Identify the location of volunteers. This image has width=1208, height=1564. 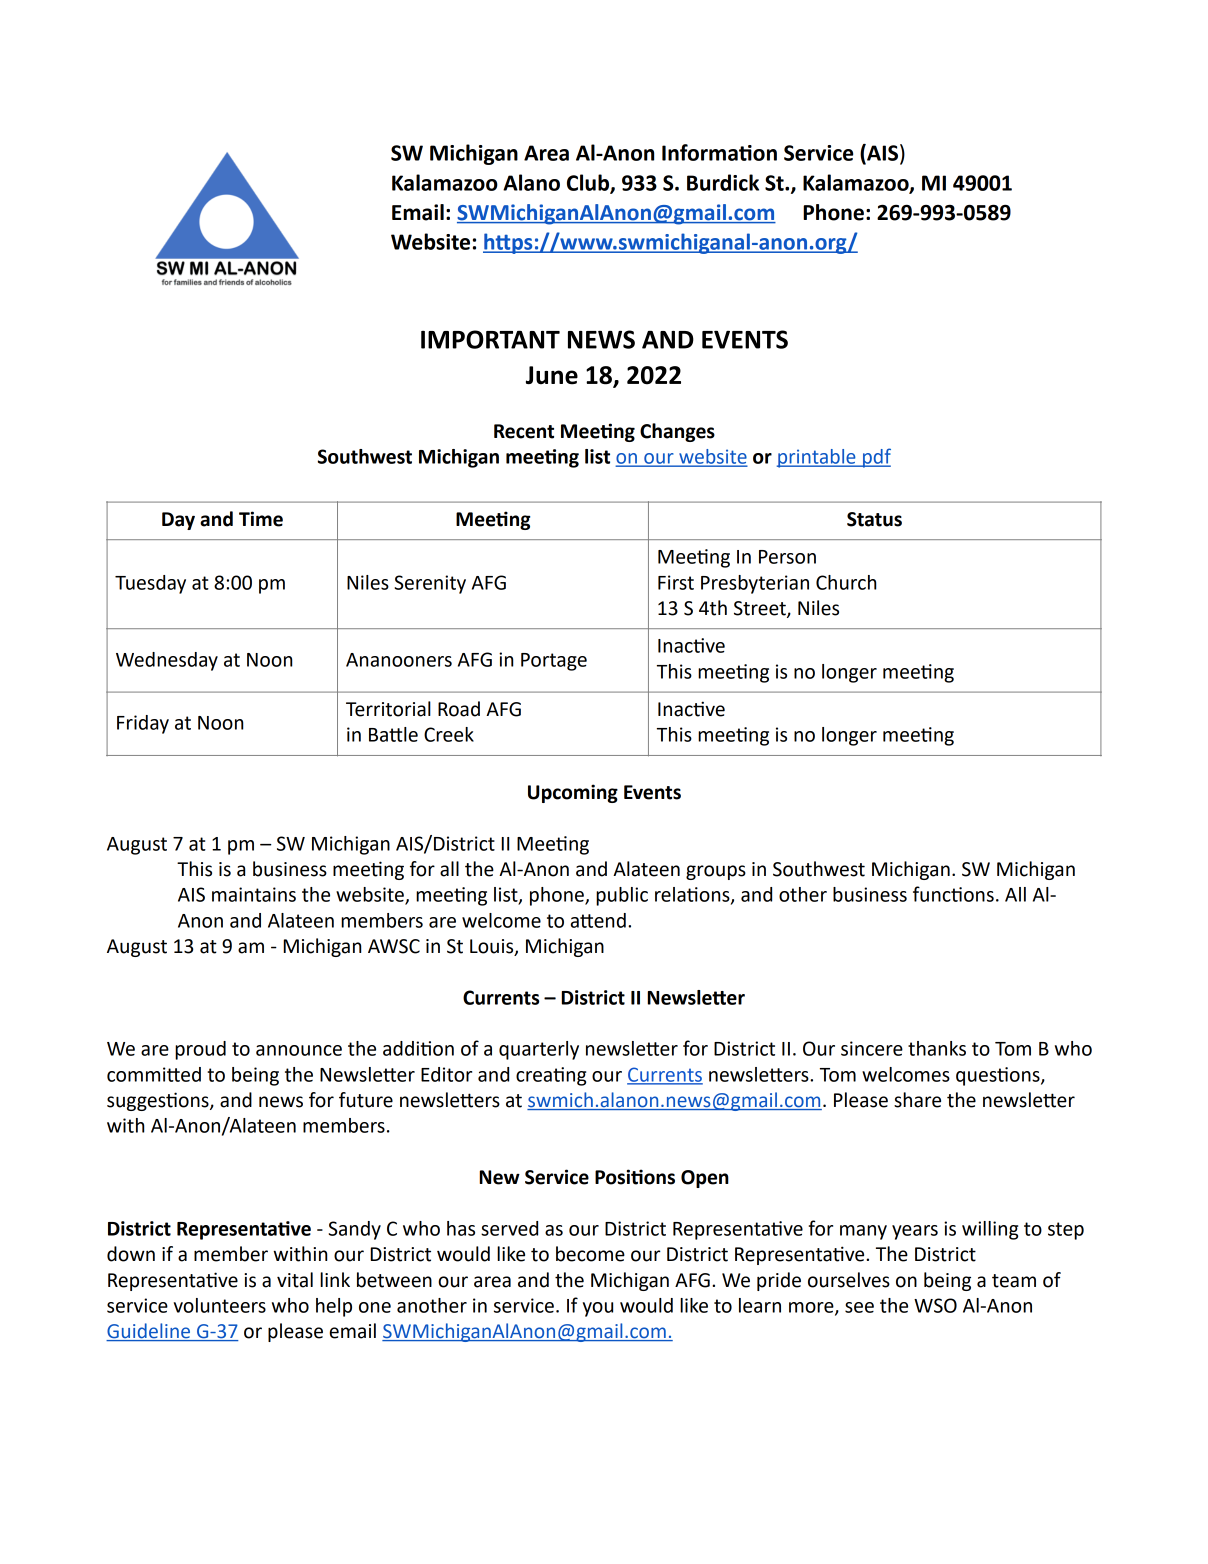
(220, 1305).
